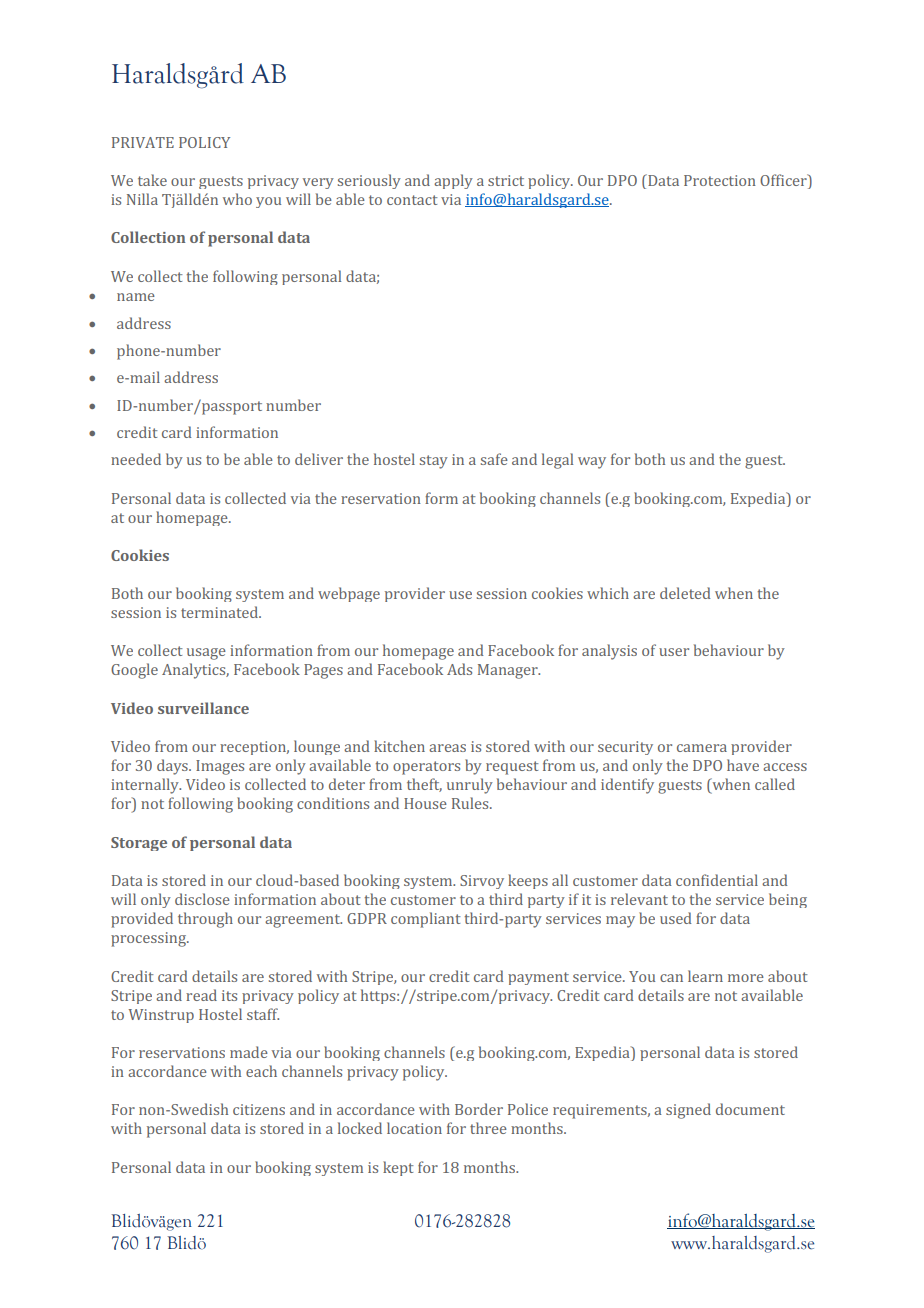  I want to click on who, so click(237, 199).
